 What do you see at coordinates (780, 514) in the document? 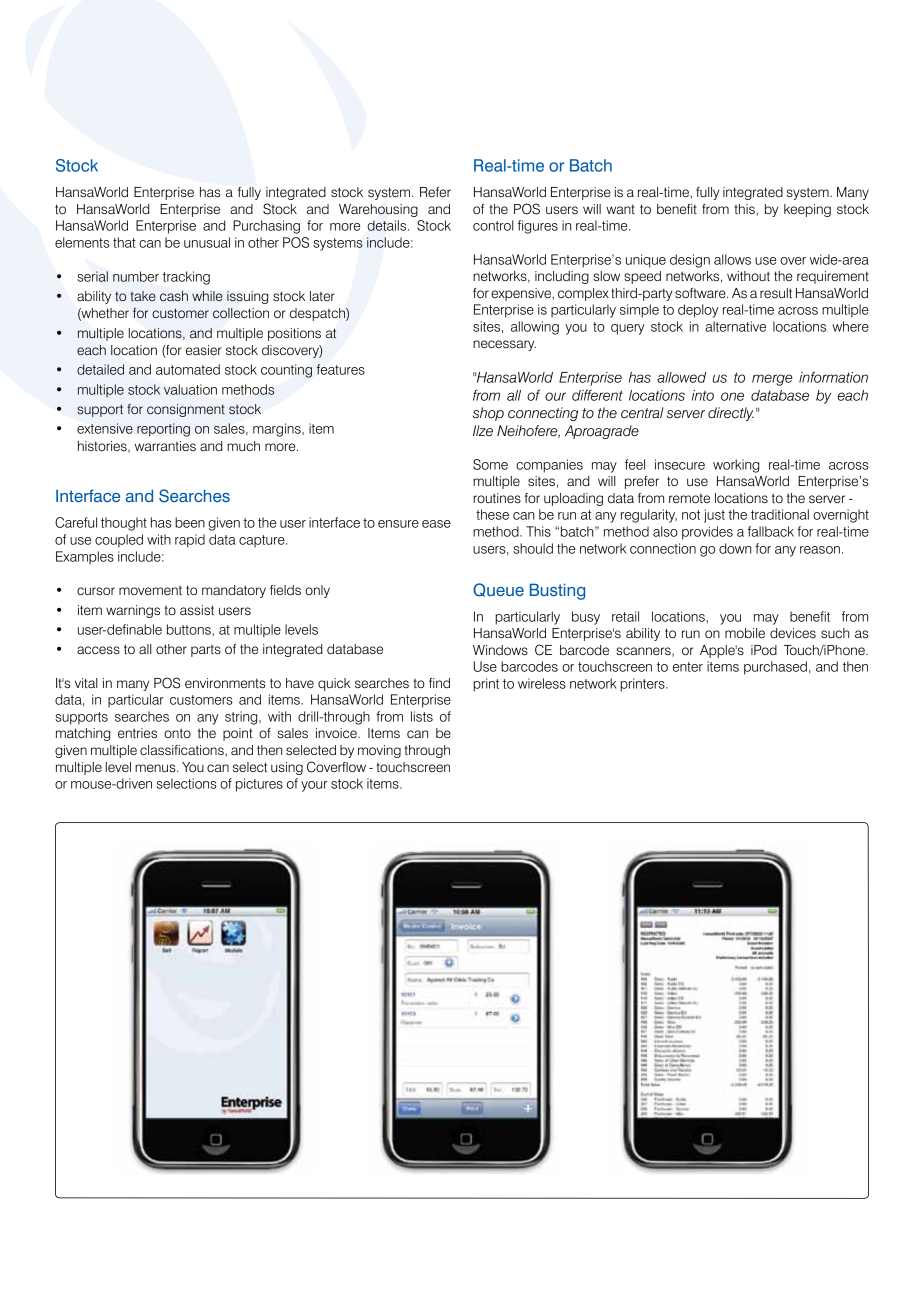
I see `traditional` at bounding box center [780, 514].
